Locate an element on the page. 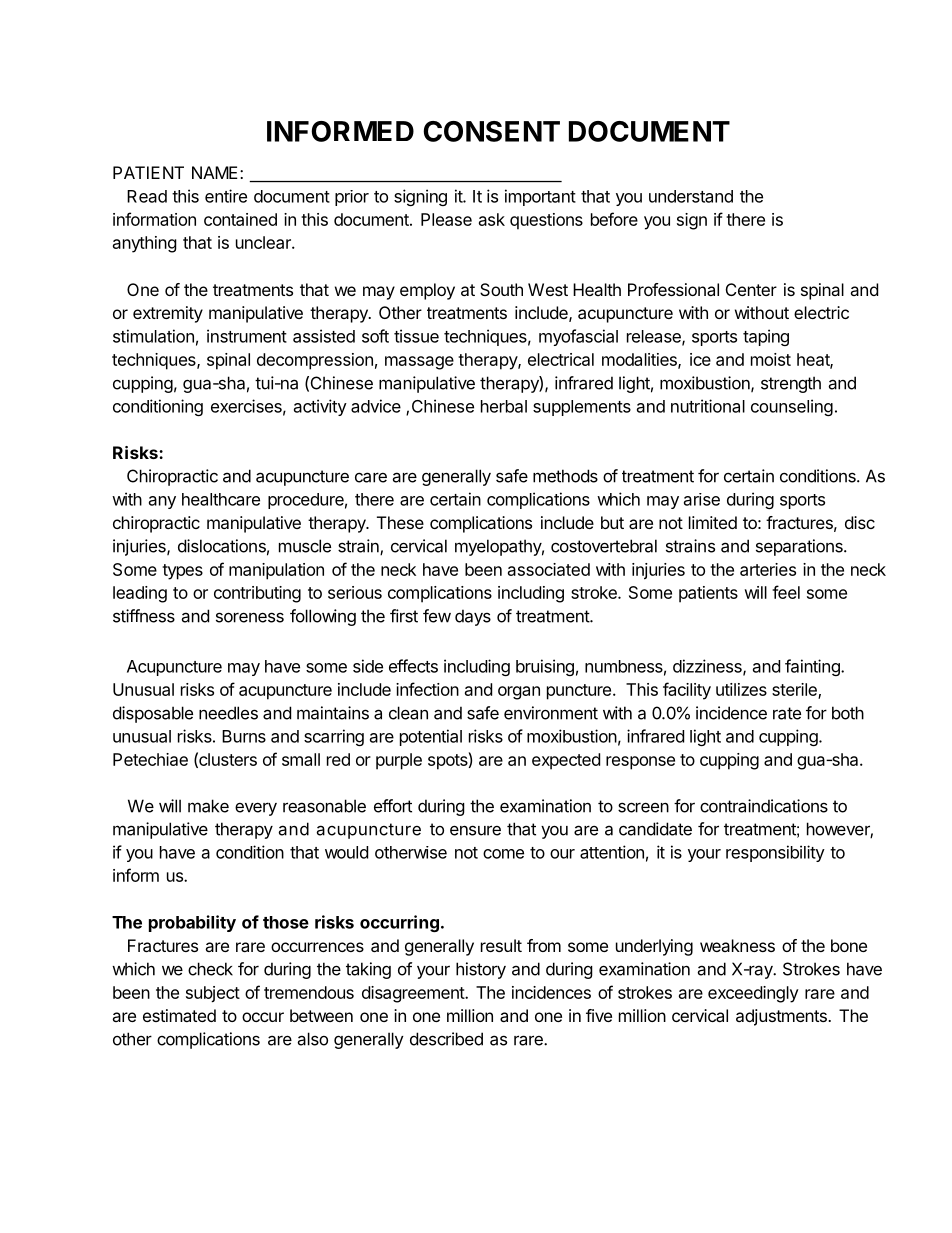  adjustments is located at coordinates (782, 1017).
